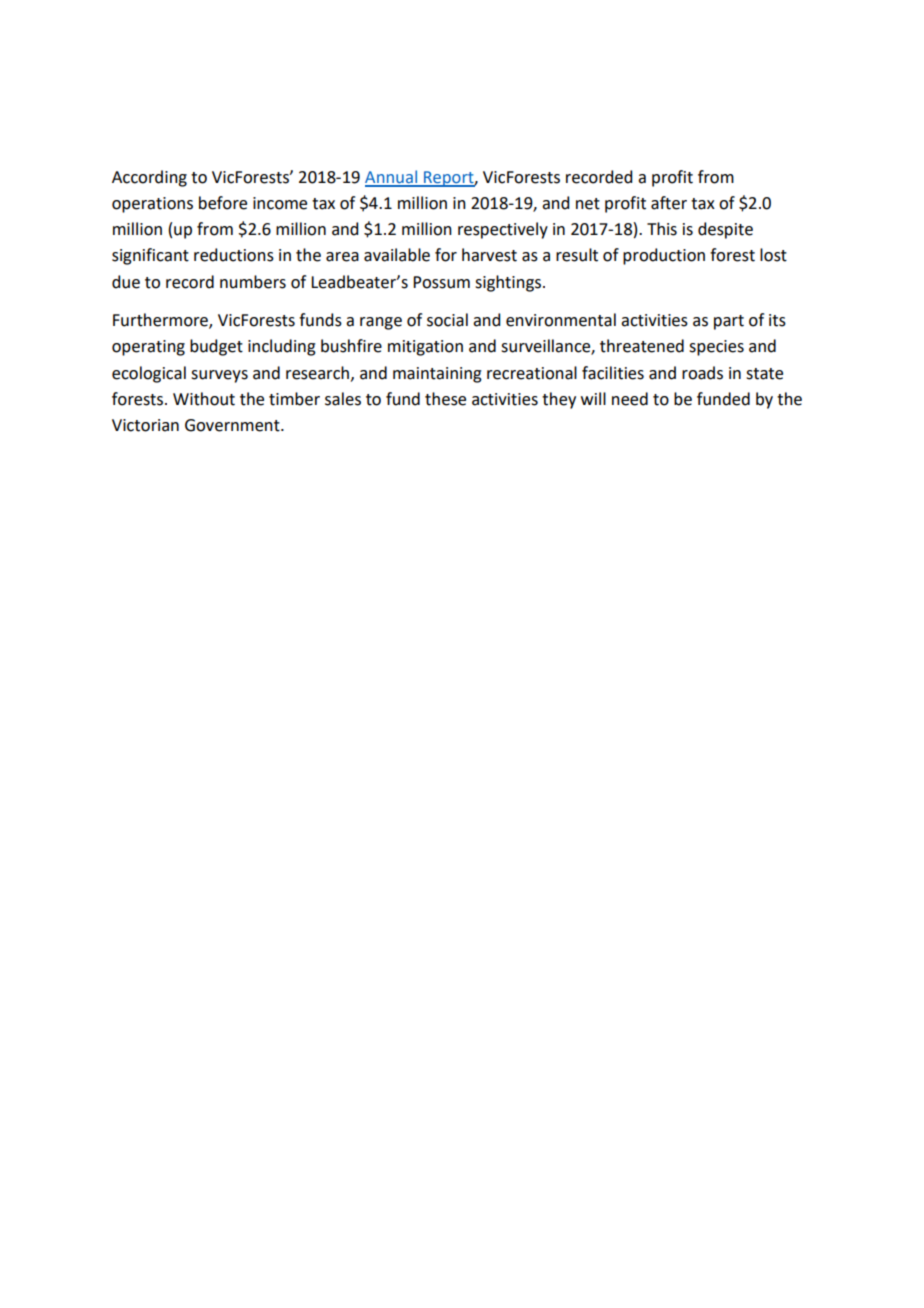 The width and height of the screenshot is (924, 1308). I want to click on need, so click(630, 399).
